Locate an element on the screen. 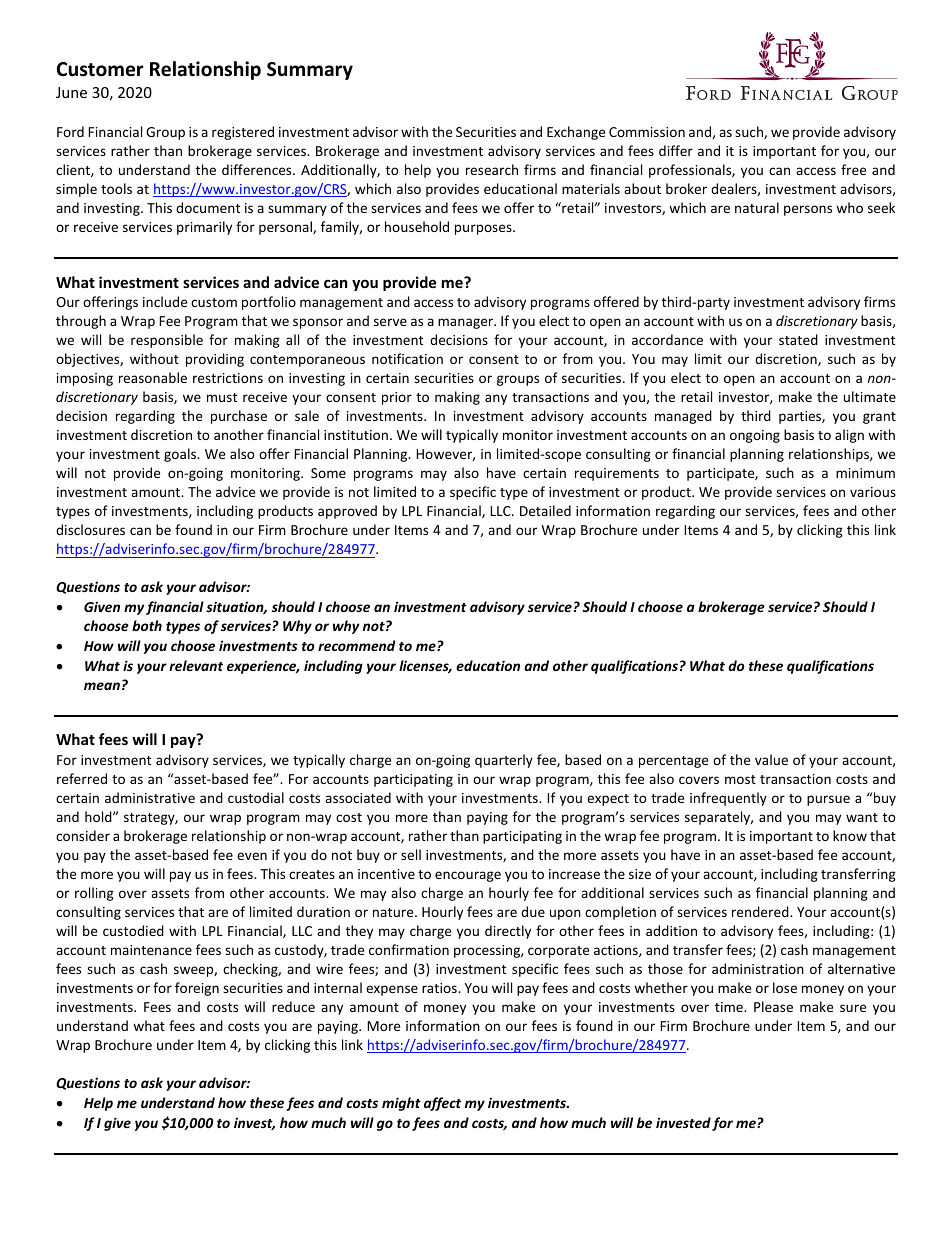 The height and width of the screenshot is (1233, 952). foreign is located at coordinates (197, 989).
